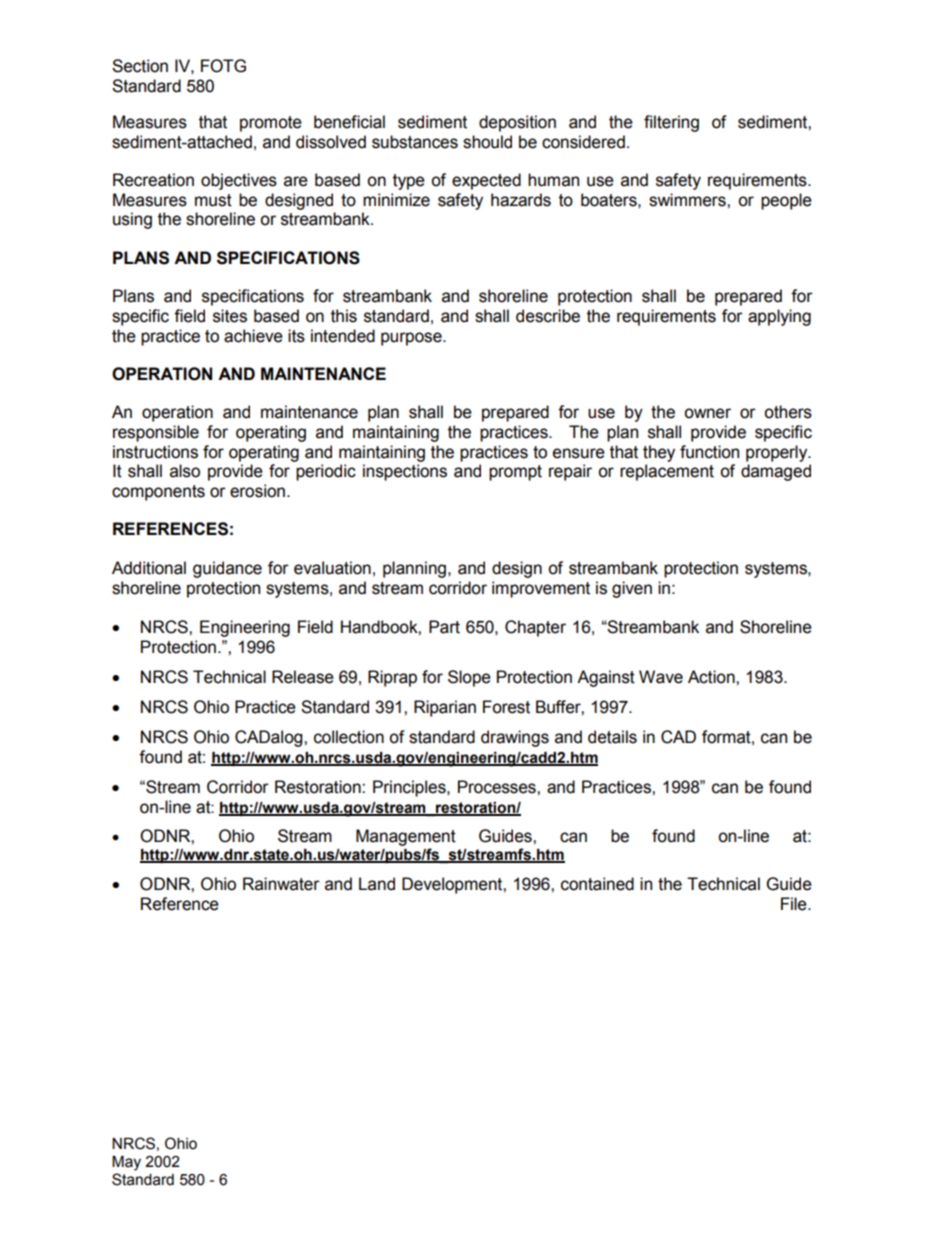 This image has width=952, height=1233. Describe the element at coordinates (349, 737) in the image. I see `collection` at that location.
